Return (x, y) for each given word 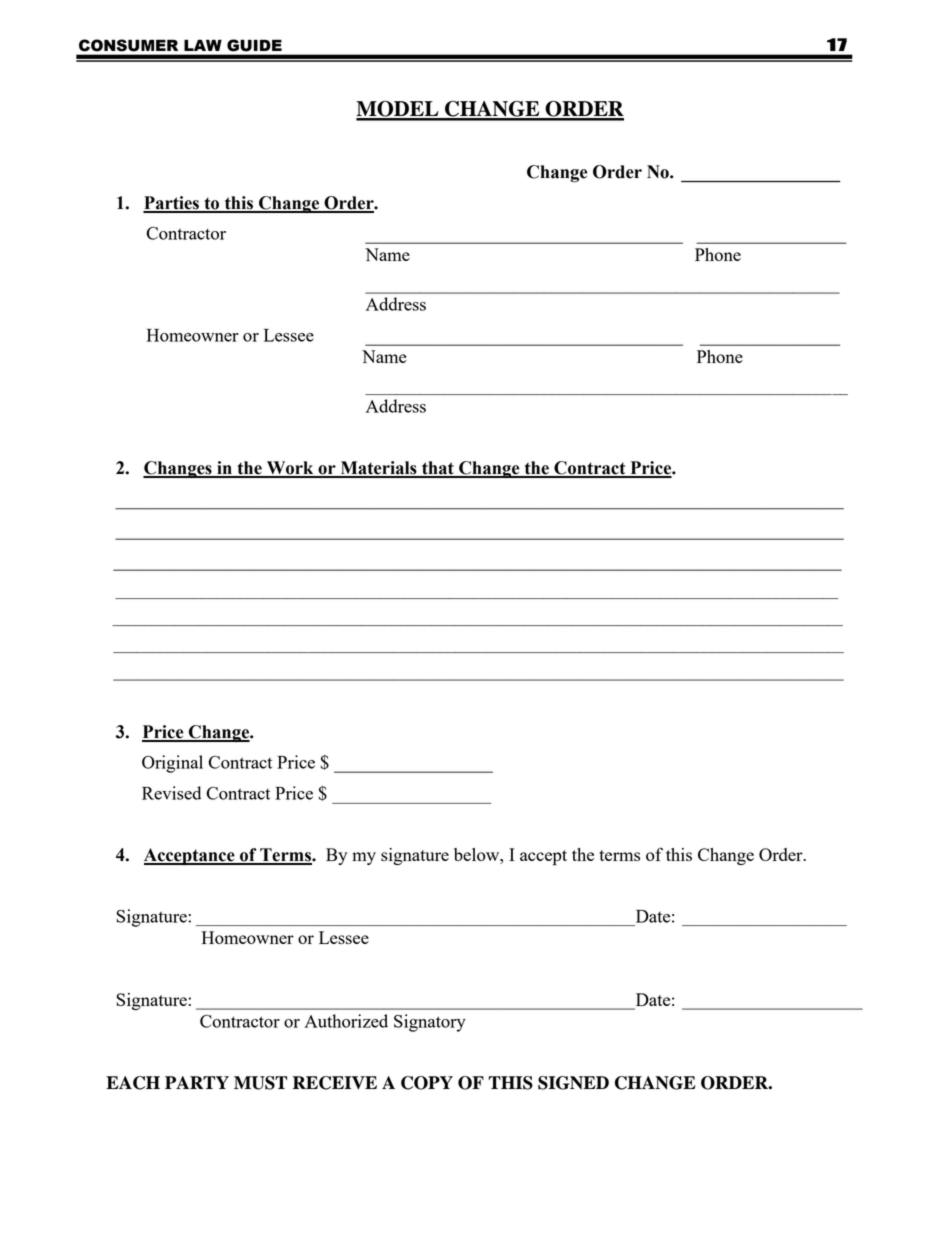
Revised (171, 793)
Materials (378, 469)
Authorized (346, 1021)
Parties (172, 204)
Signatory (430, 1023)
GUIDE (254, 45)
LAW (203, 45)
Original (172, 764)
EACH (133, 1083)
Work (290, 469)
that (438, 469)
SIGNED (573, 1083)
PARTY (197, 1082)
